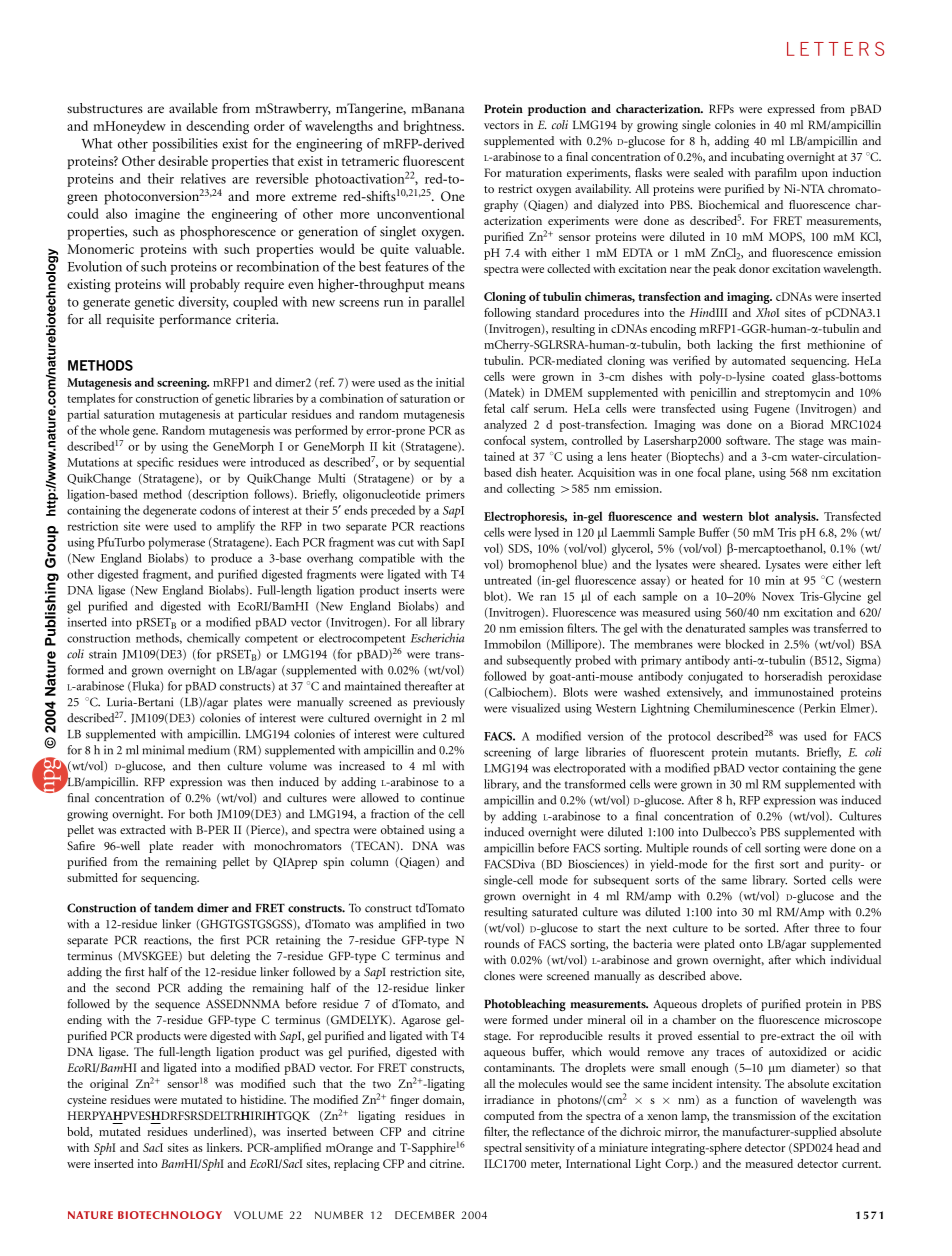  What do you see at coordinates (439, 463) in the image?
I see `sequential` at bounding box center [439, 463].
